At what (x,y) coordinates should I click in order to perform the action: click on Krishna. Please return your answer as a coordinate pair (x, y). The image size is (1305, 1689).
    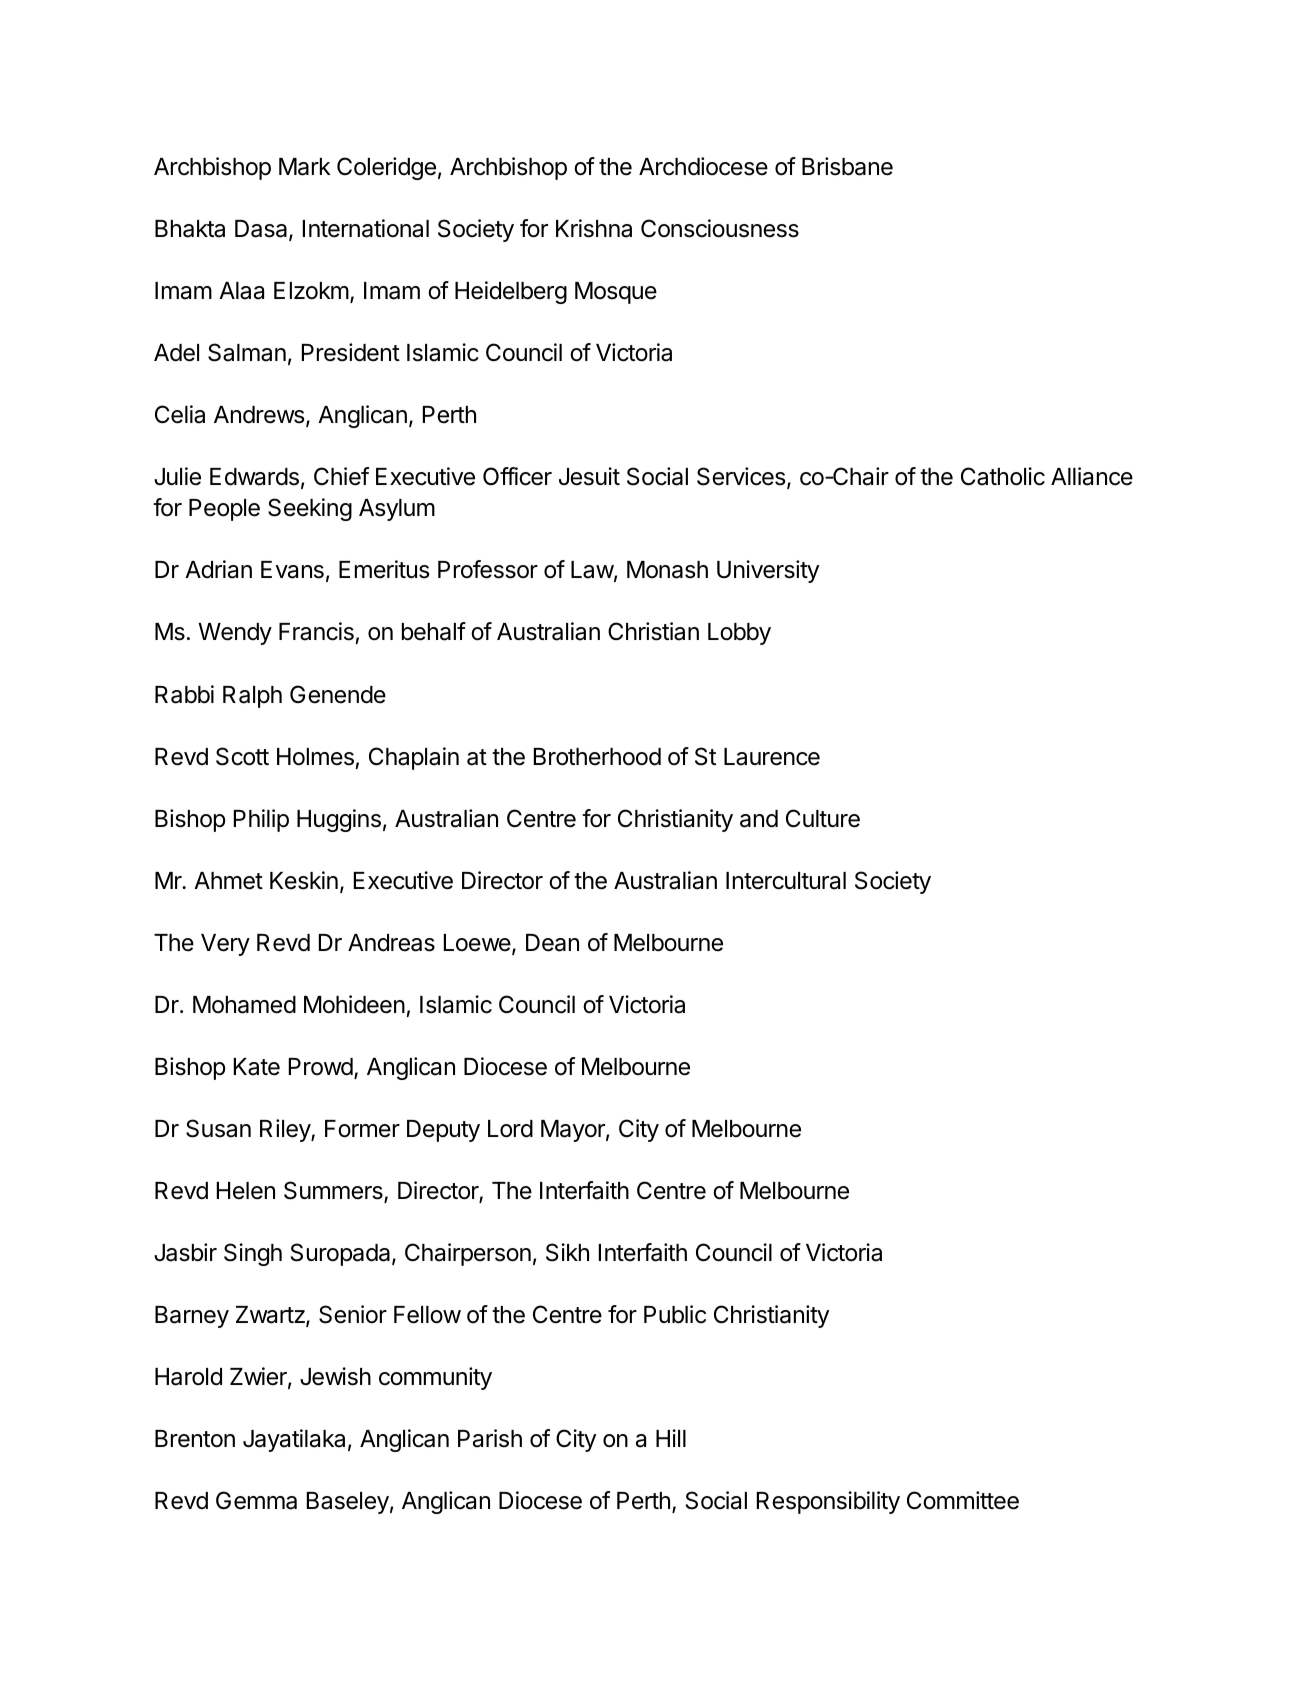
    Looking at the image, I should click on (594, 228).
